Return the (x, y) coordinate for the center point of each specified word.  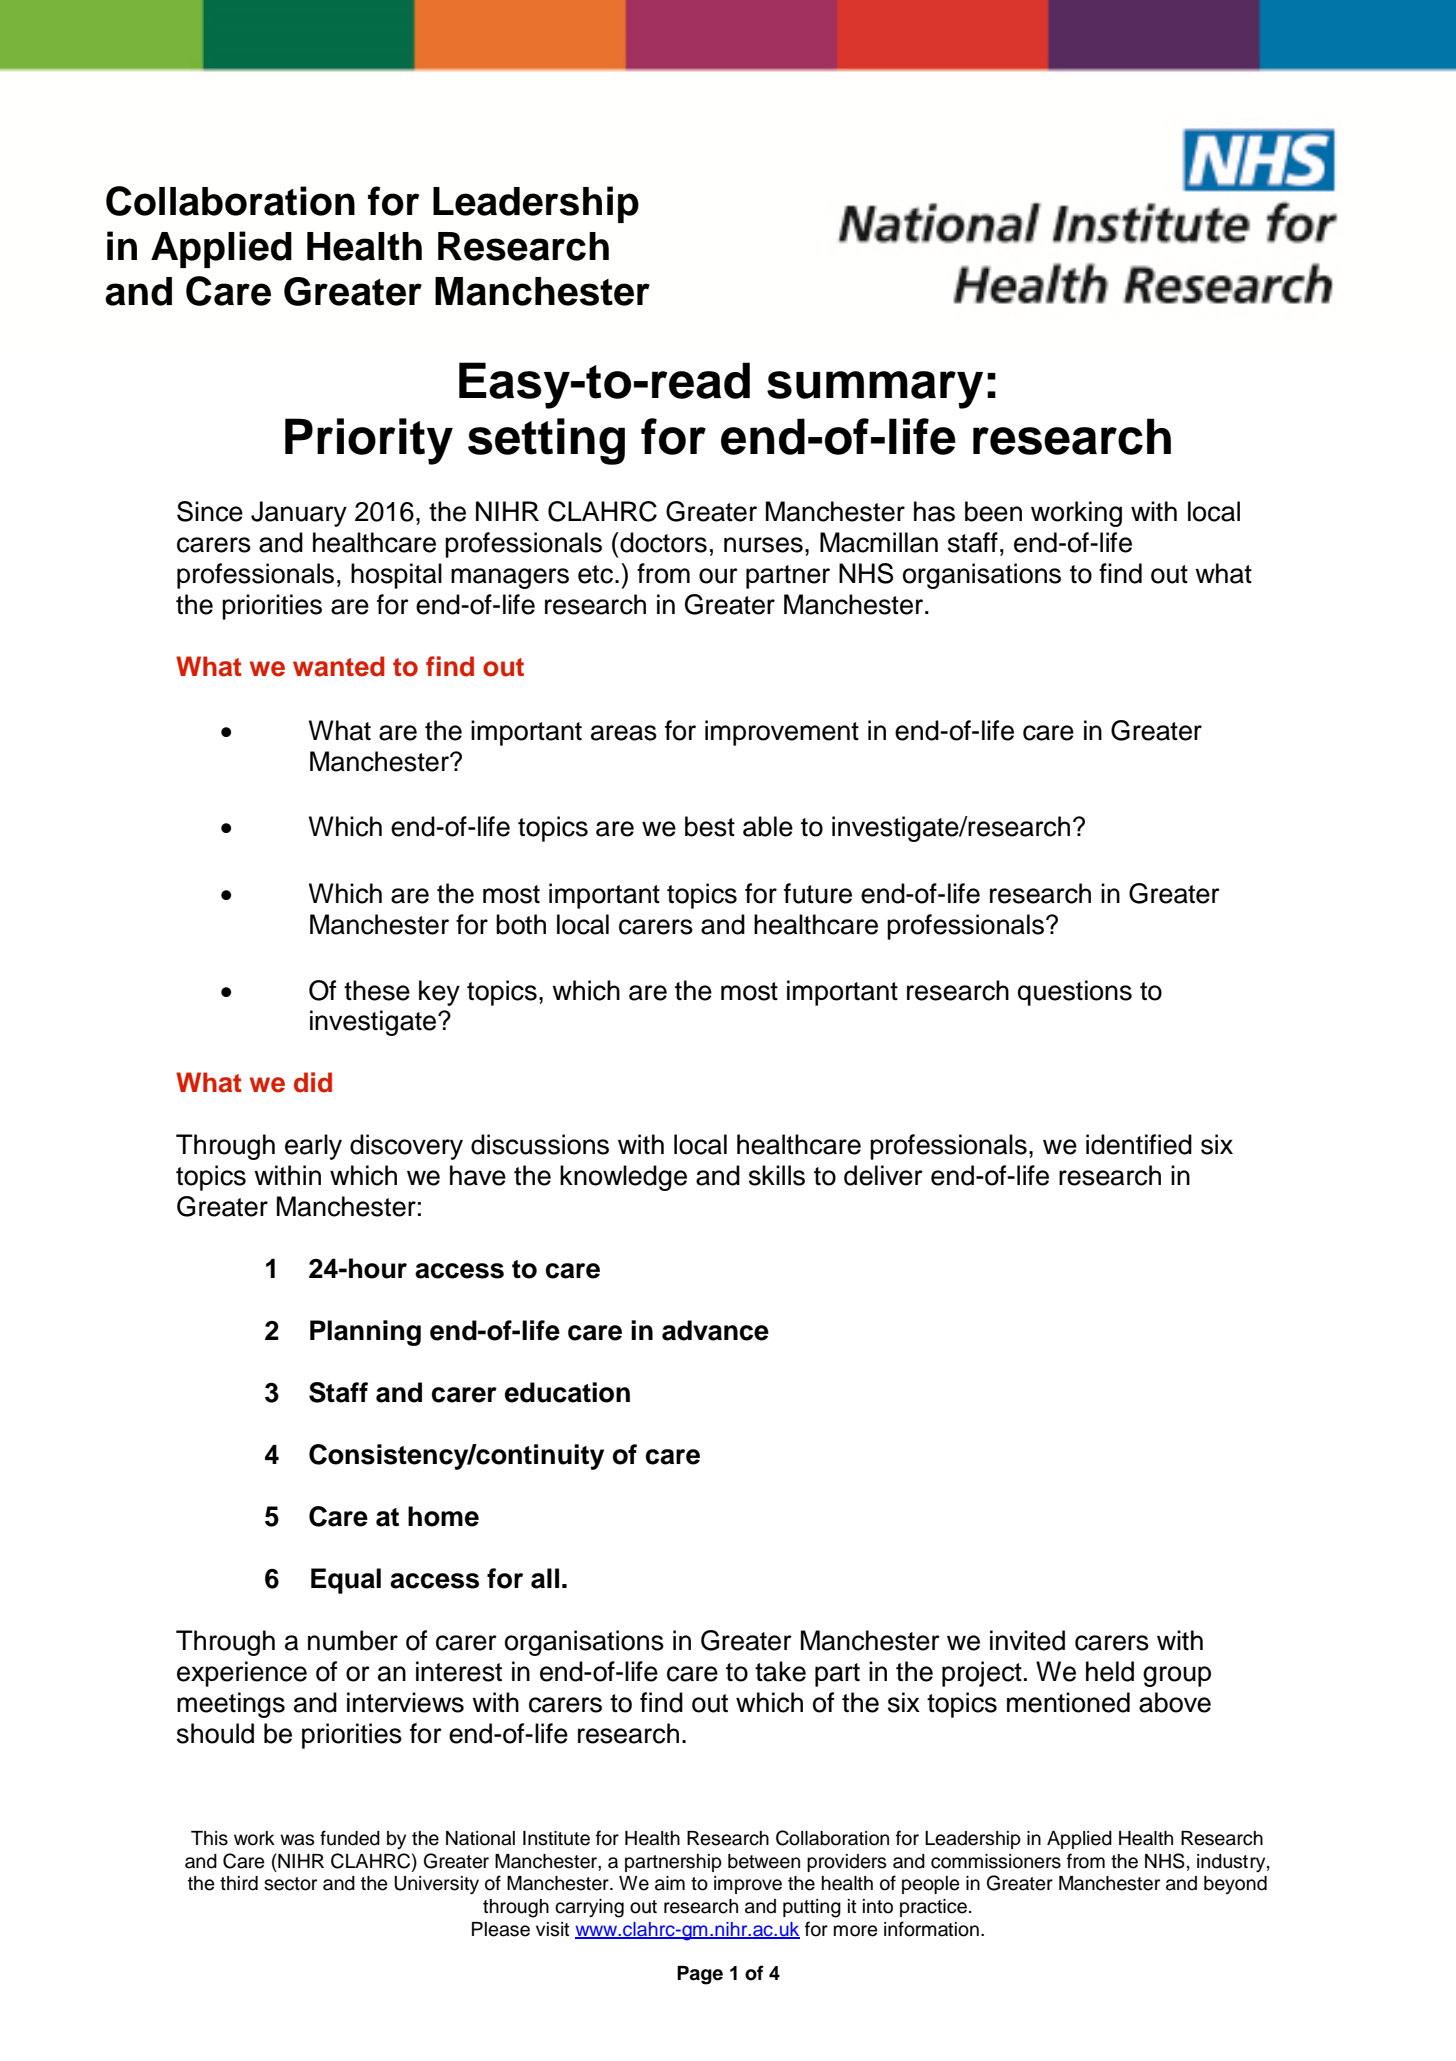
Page (700, 1975)
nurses (763, 545)
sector (290, 1884)
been (993, 511)
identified (1139, 1144)
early (313, 1147)
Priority (369, 441)
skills (777, 1175)
